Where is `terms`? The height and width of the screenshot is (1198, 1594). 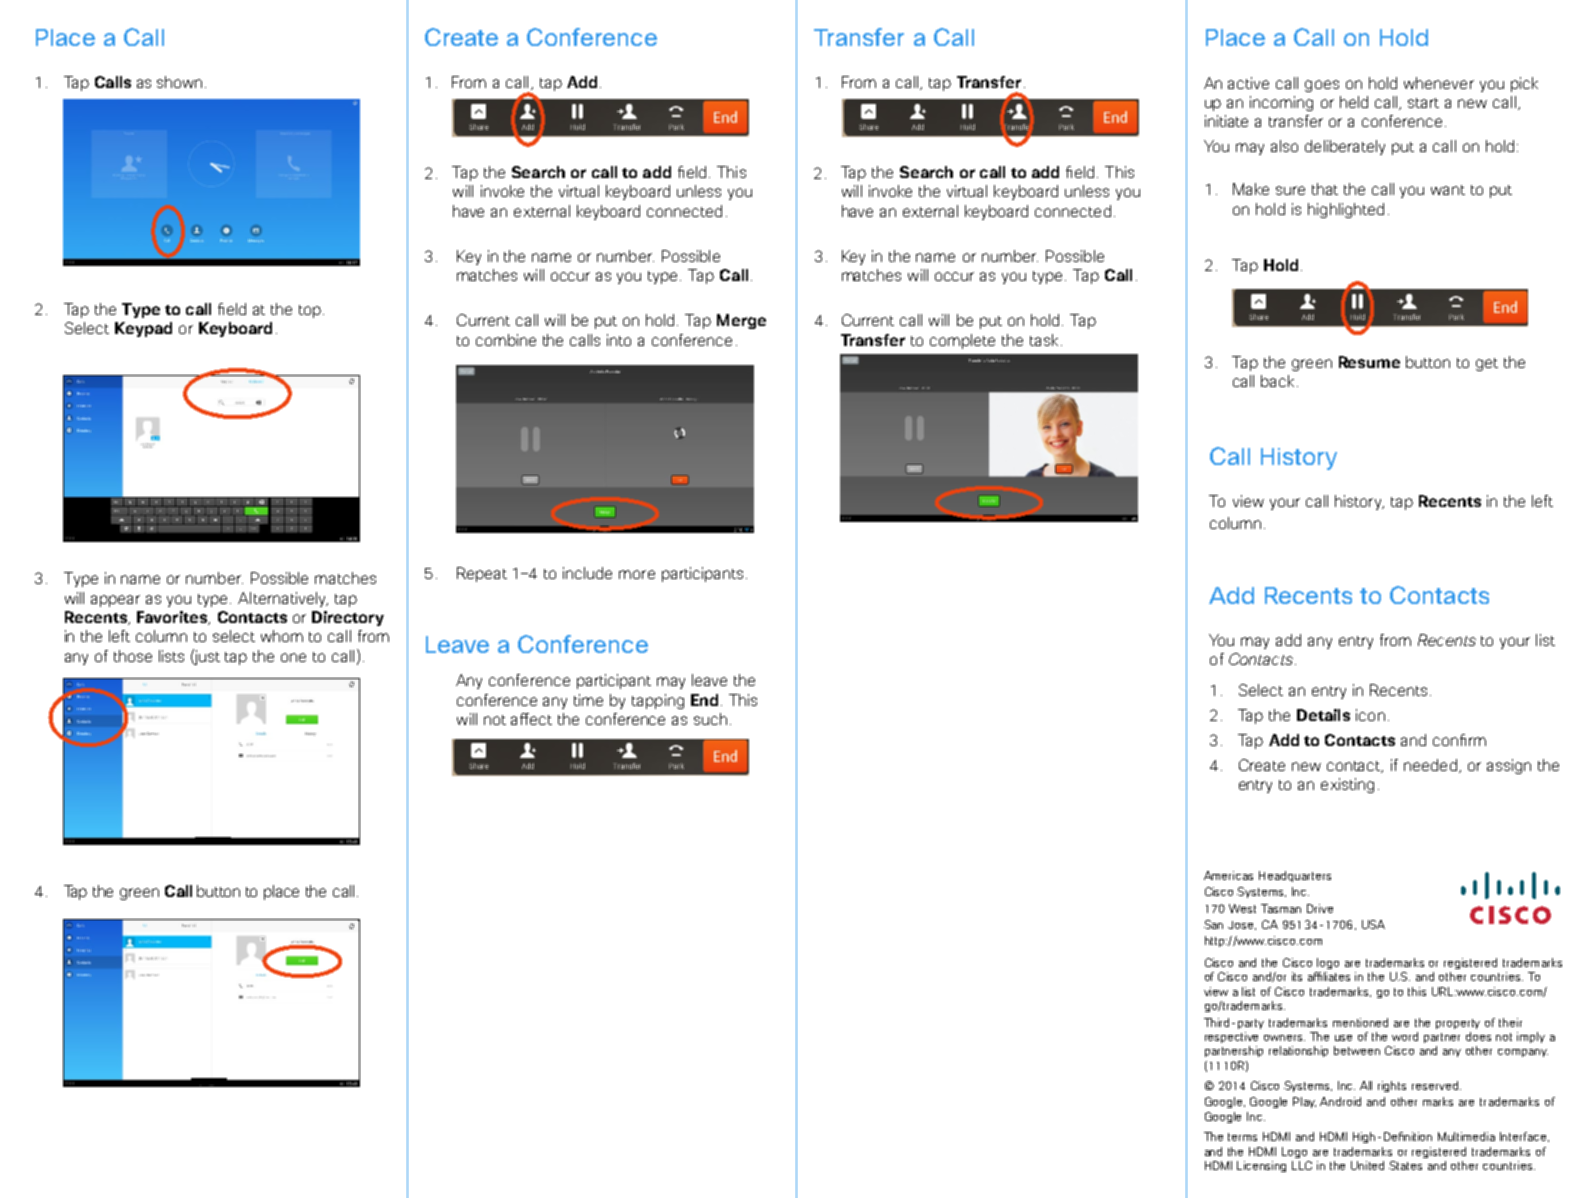
terms is located at coordinates (1242, 1137).
